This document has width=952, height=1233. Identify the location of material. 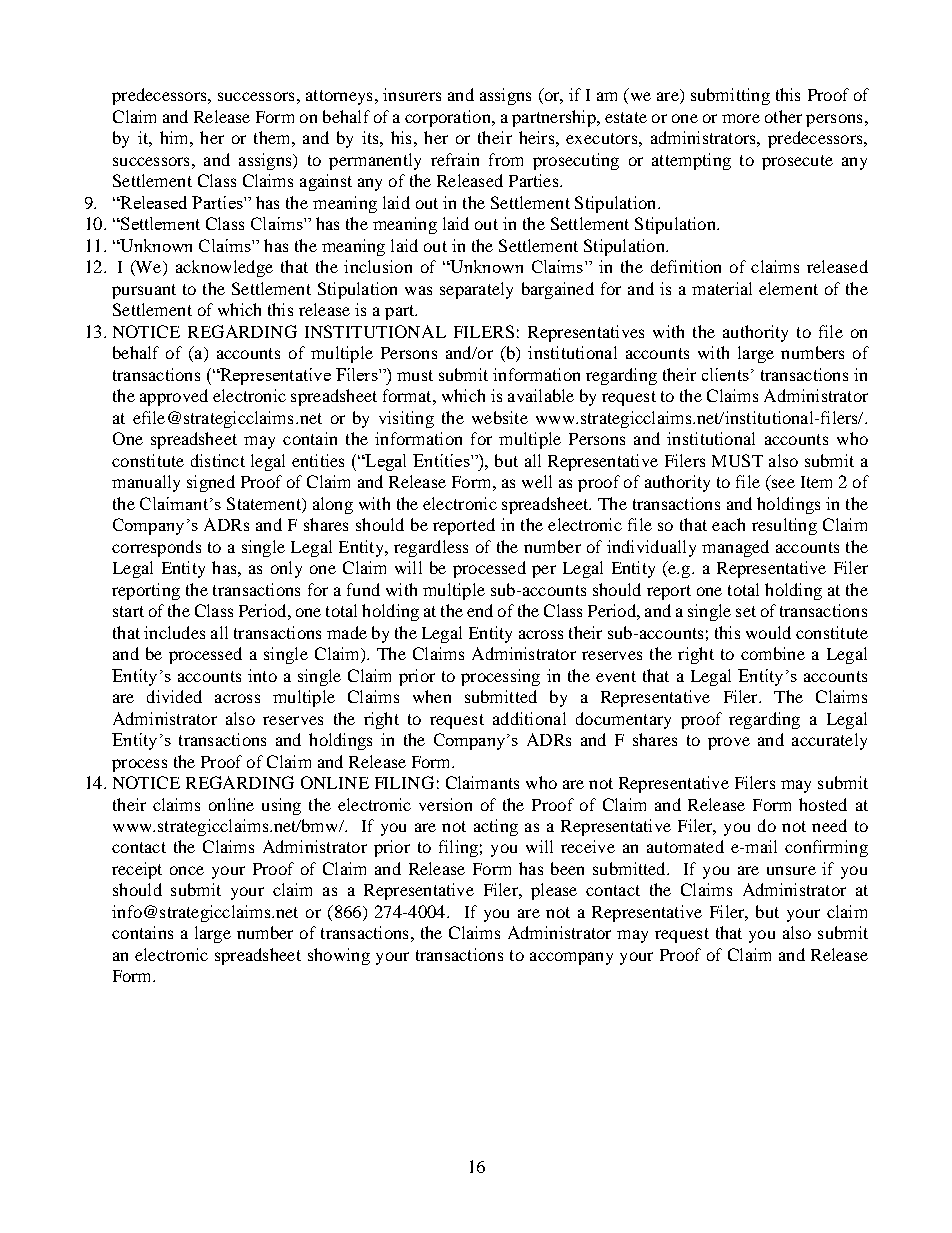
(722, 288).
